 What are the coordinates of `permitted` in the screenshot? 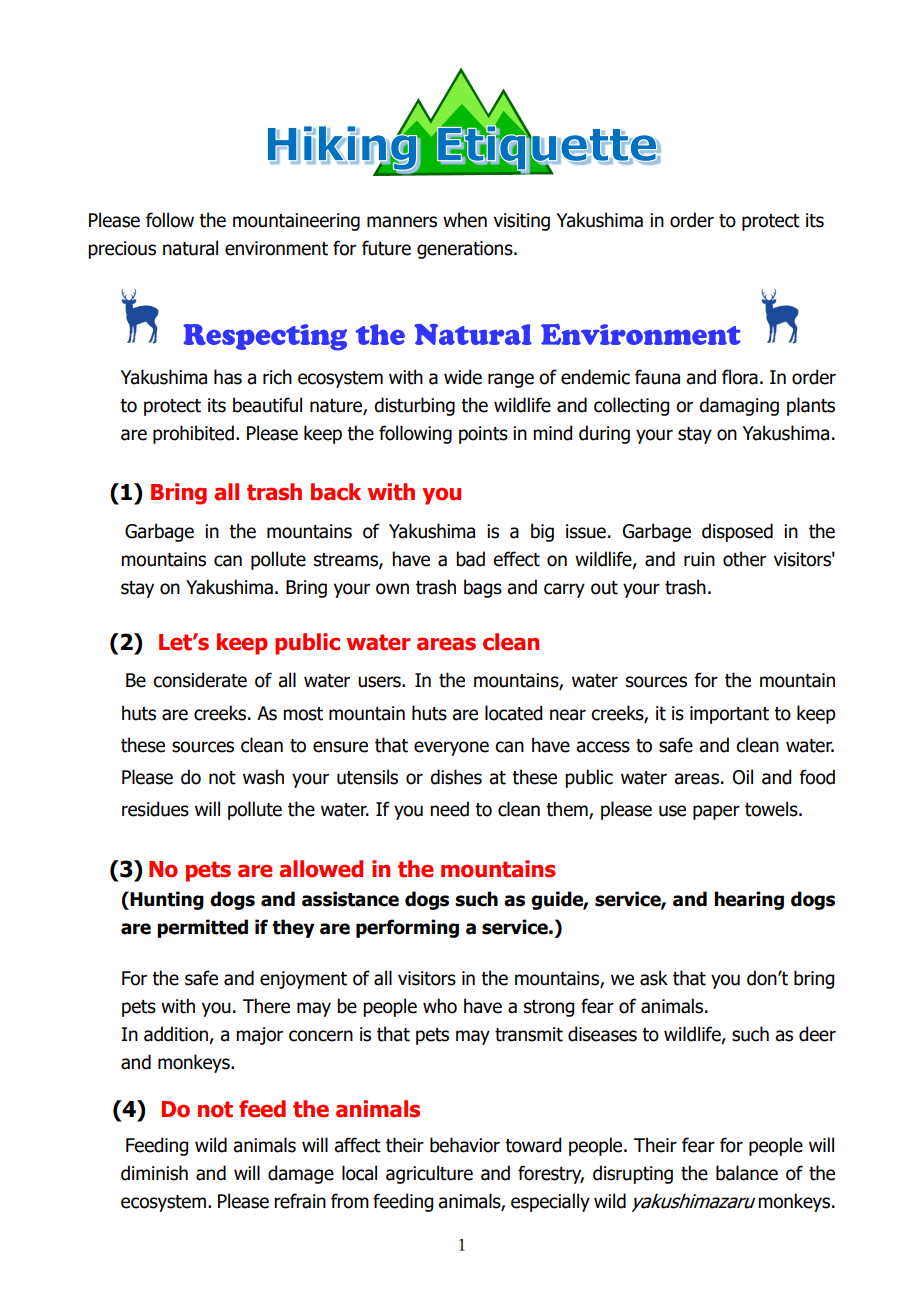 It's located at (202, 928).
